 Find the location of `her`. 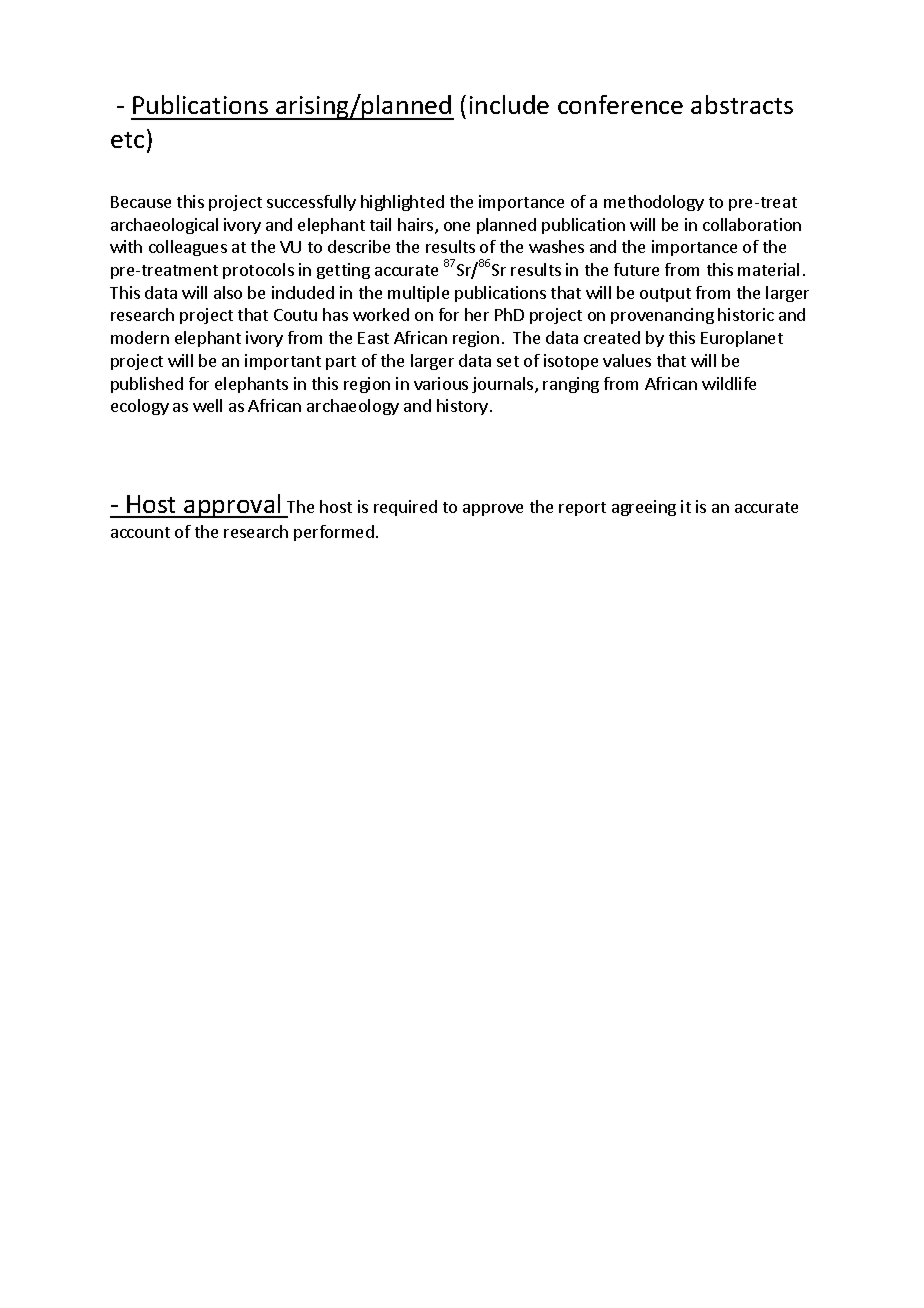

her is located at coordinates (477, 314).
